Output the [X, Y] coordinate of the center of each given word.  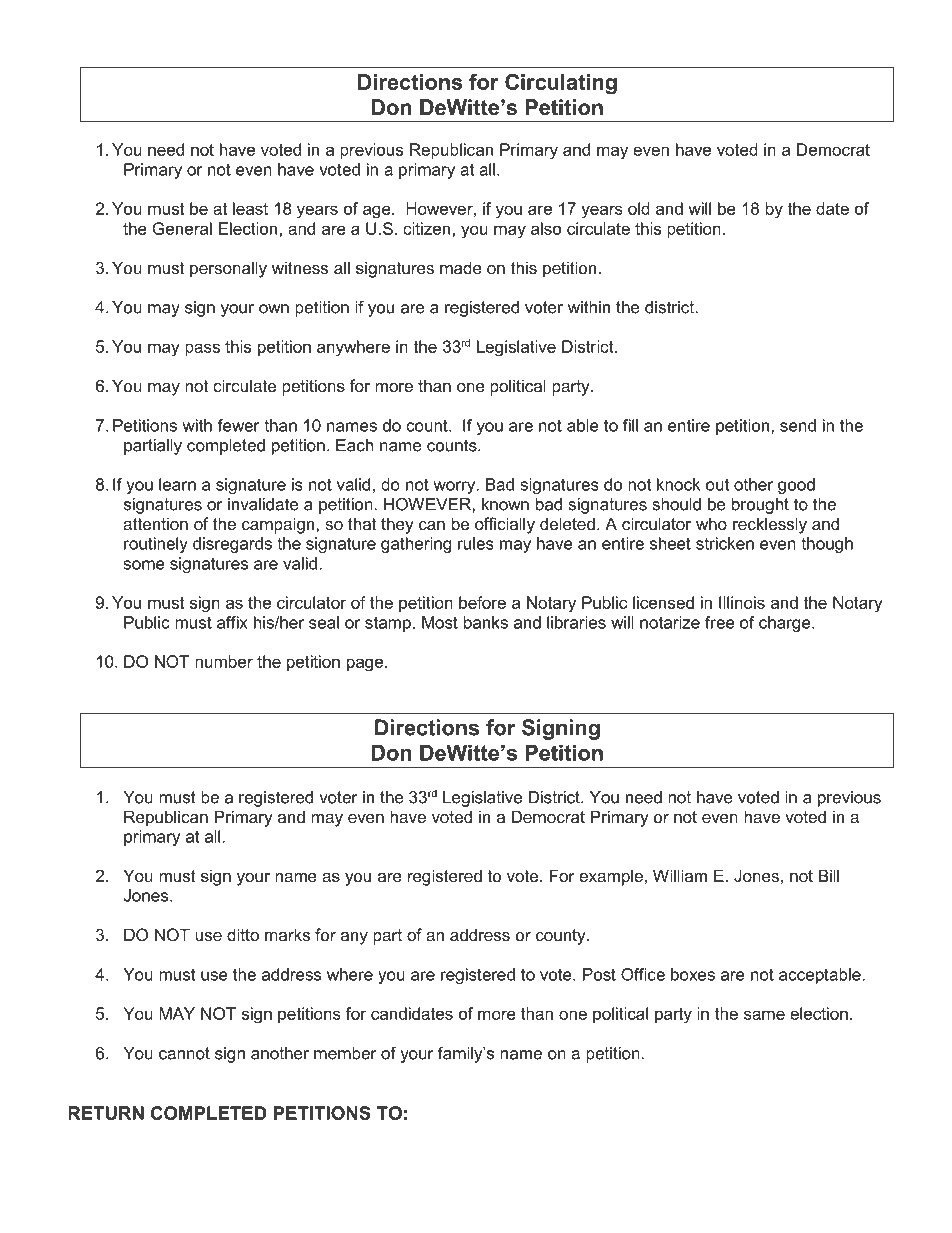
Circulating [561, 84]
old [639, 208]
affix [232, 622]
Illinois [742, 602]
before [482, 602]
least [250, 208]
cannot [184, 1053]
